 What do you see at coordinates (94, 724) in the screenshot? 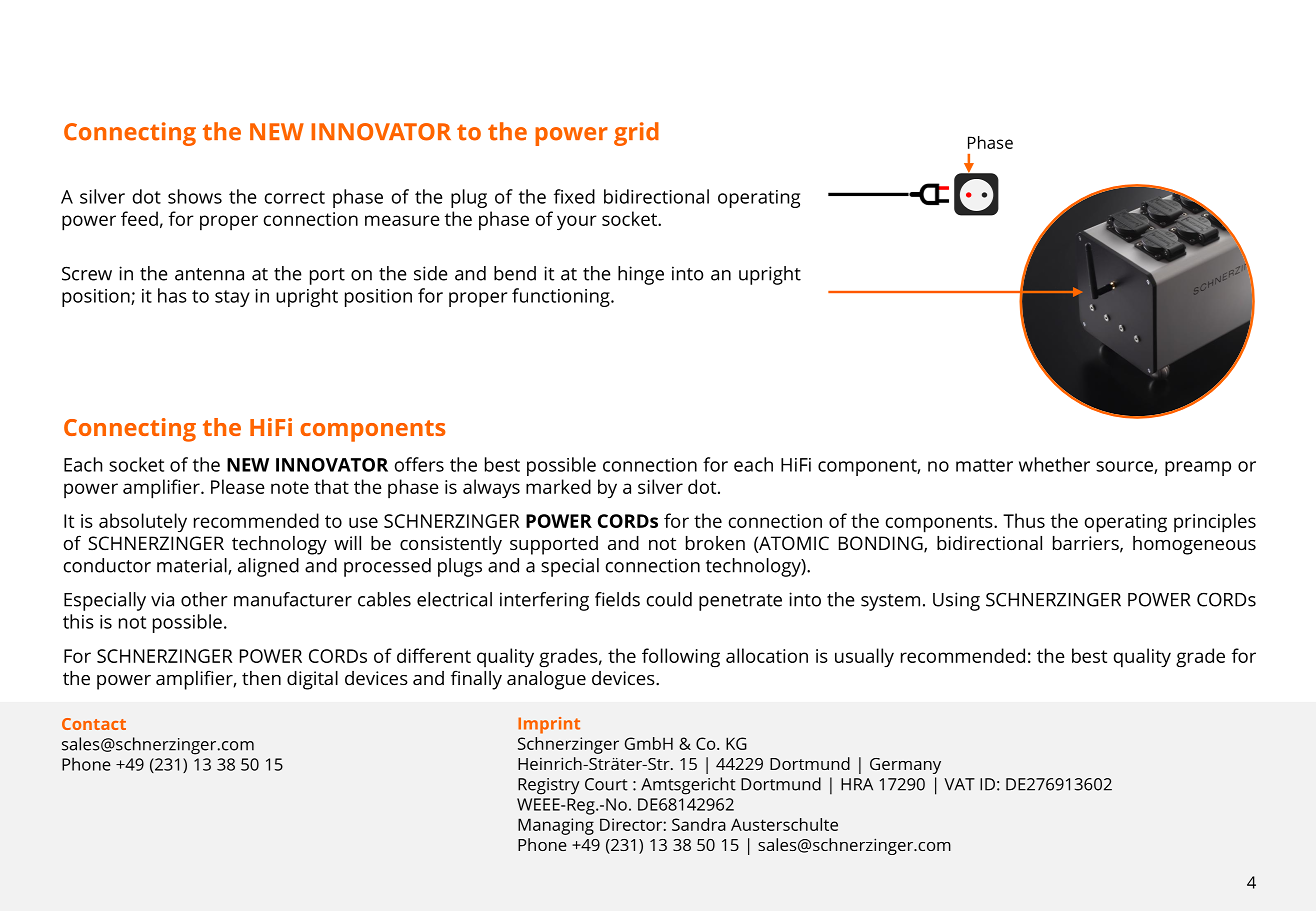
I see `Contact` at bounding box center [94, 724].
